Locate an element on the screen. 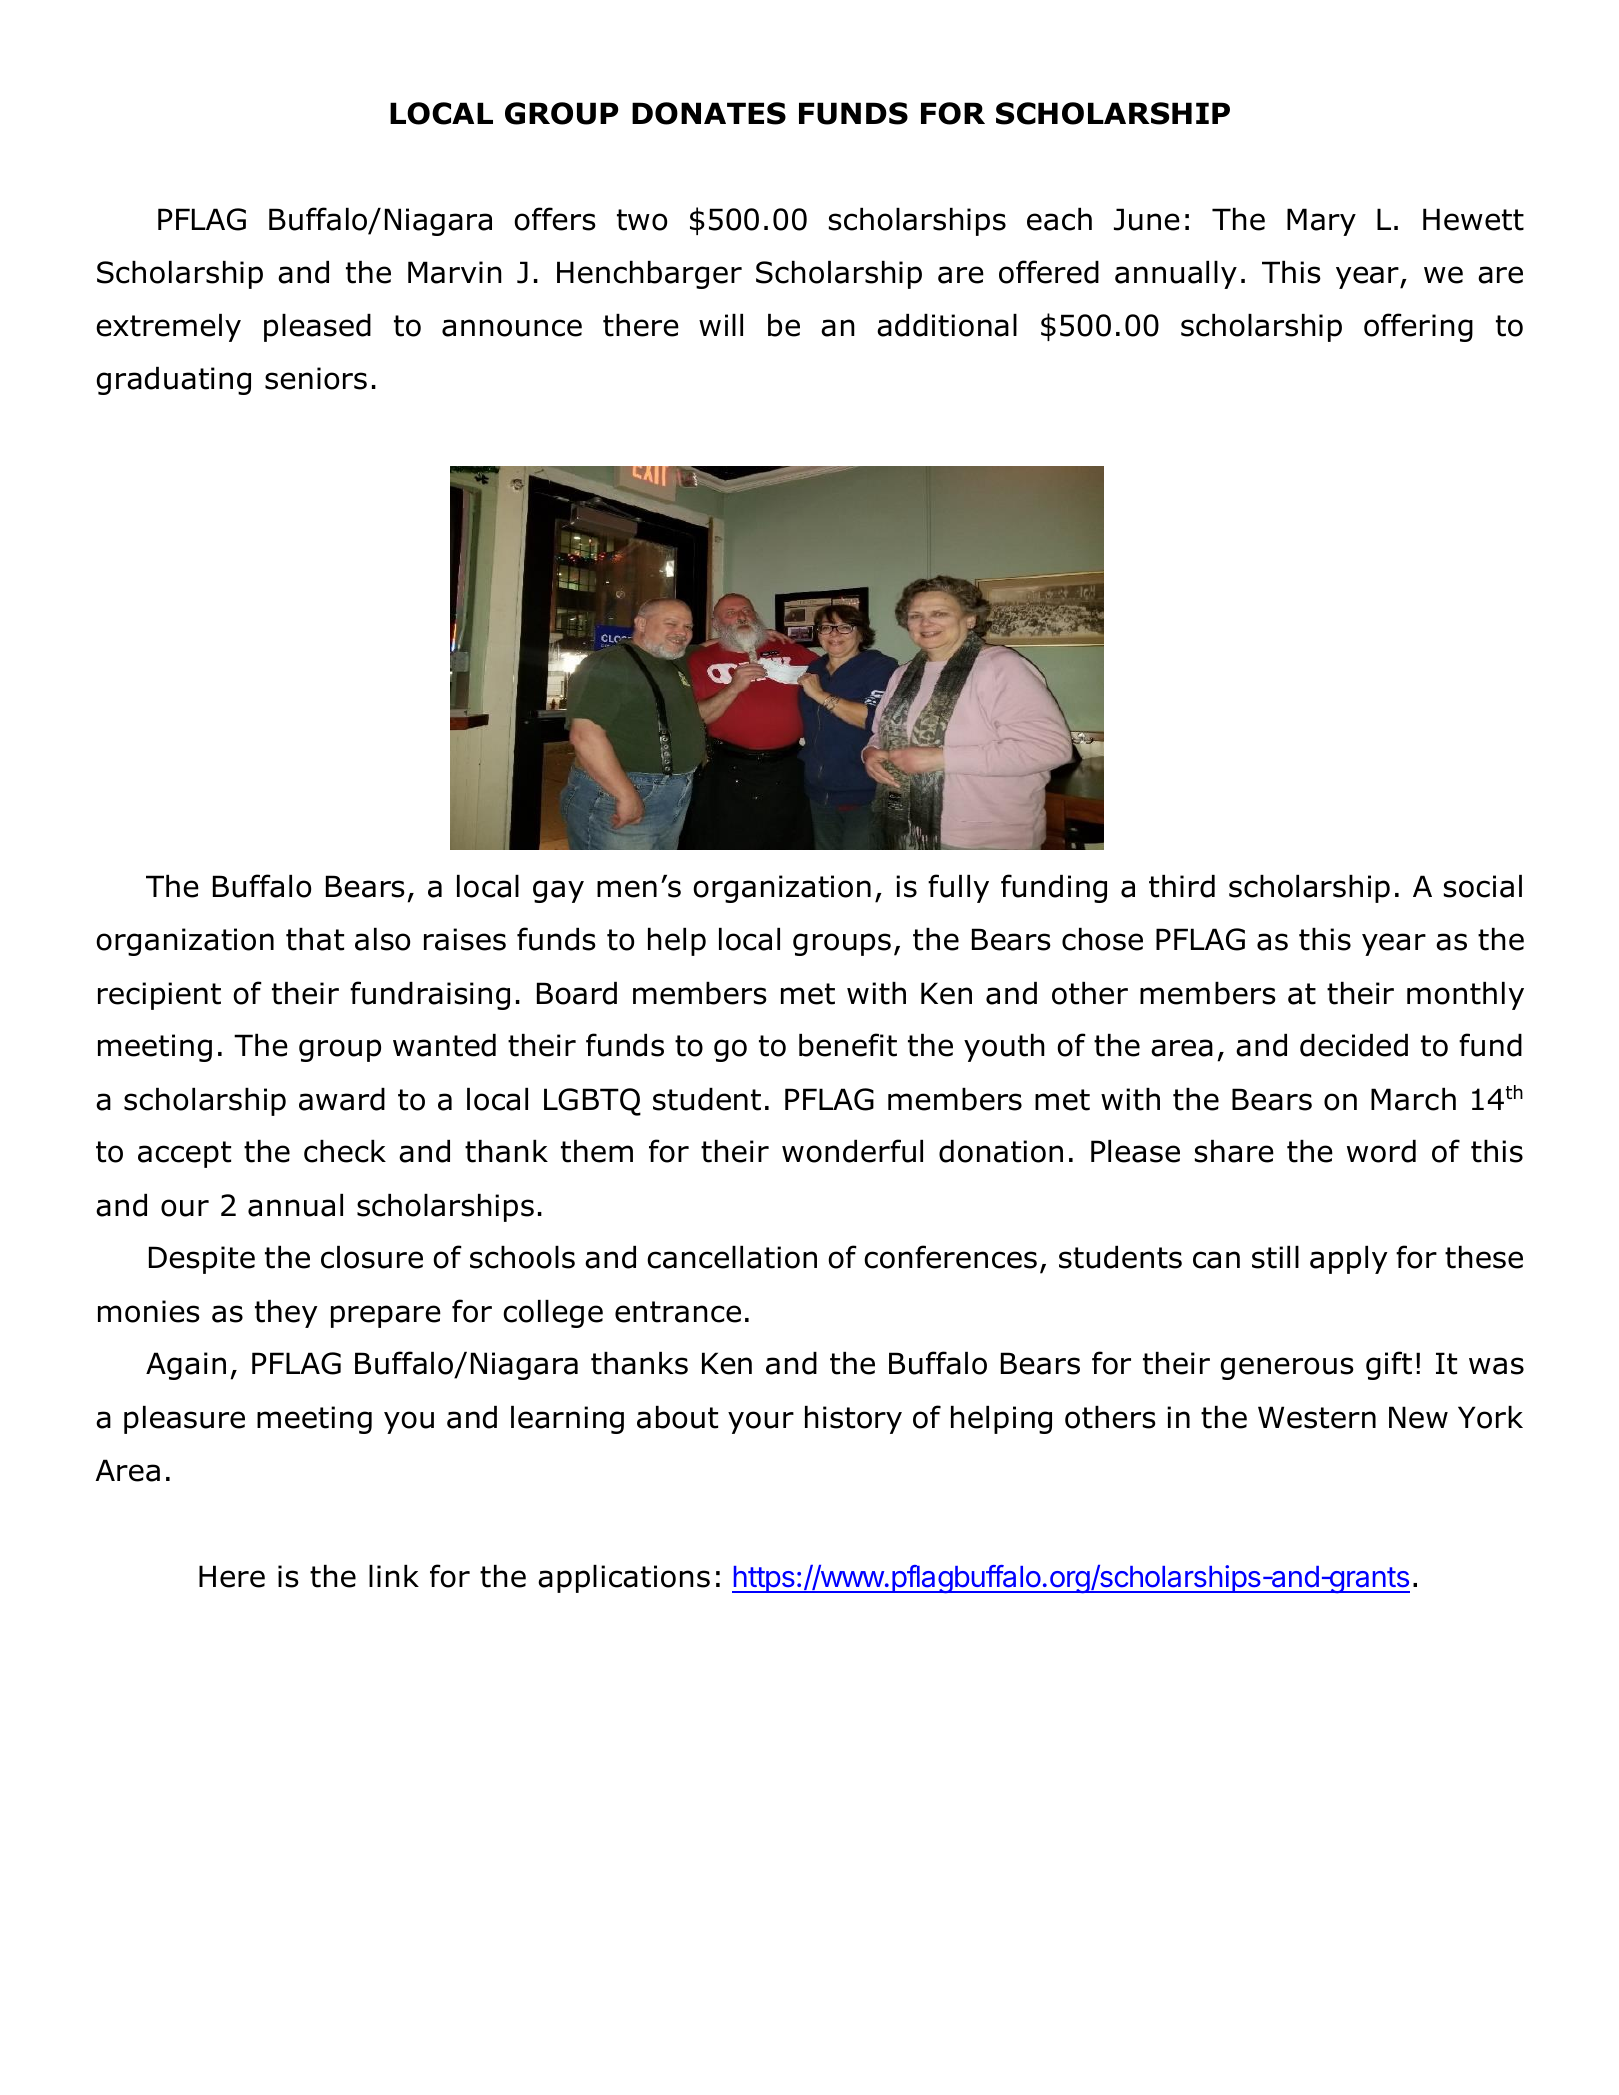 The image size is (1619, 2095). link is located at coordinates (394, 1576).
